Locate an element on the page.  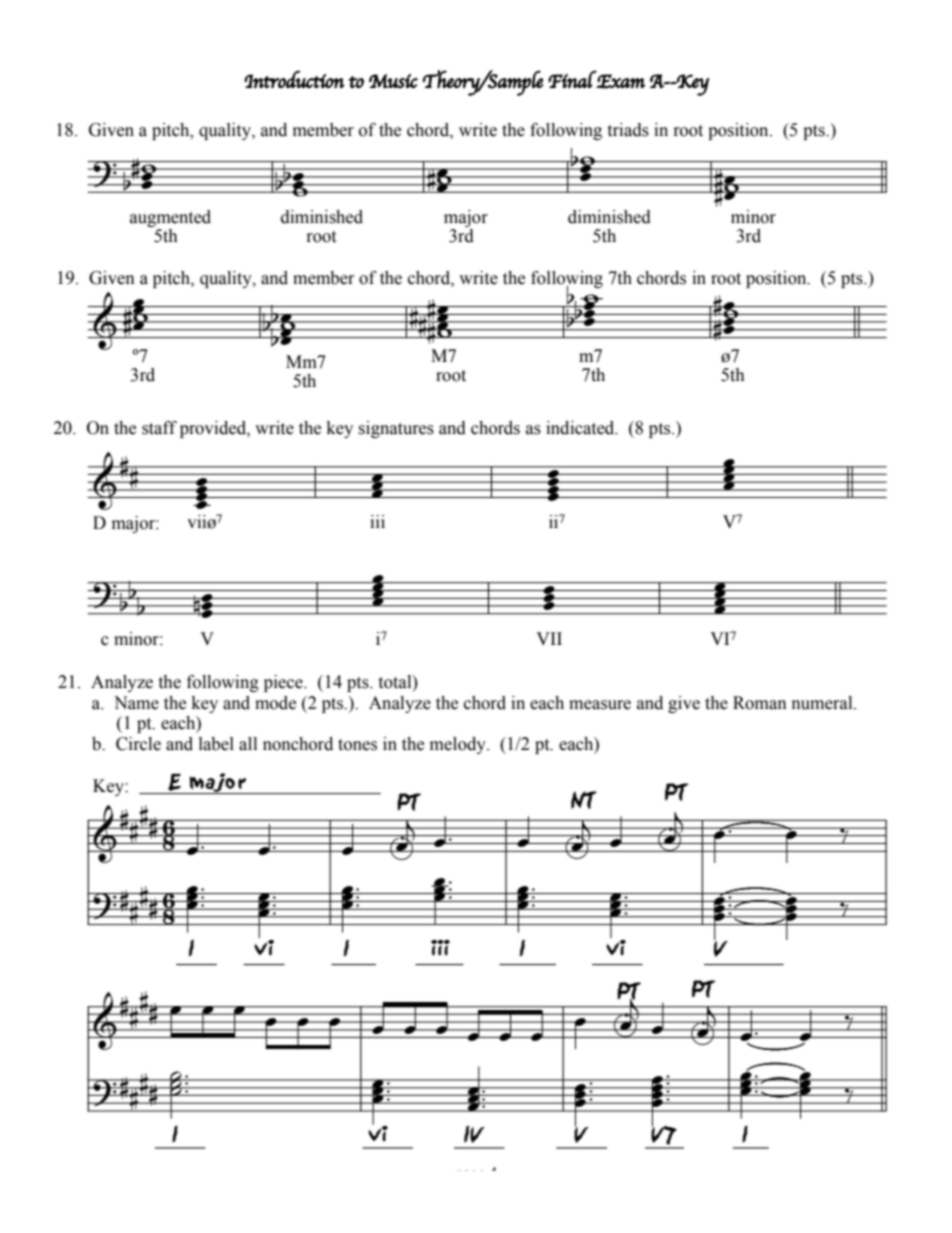
Exam is located at coordinates (620, 81).
